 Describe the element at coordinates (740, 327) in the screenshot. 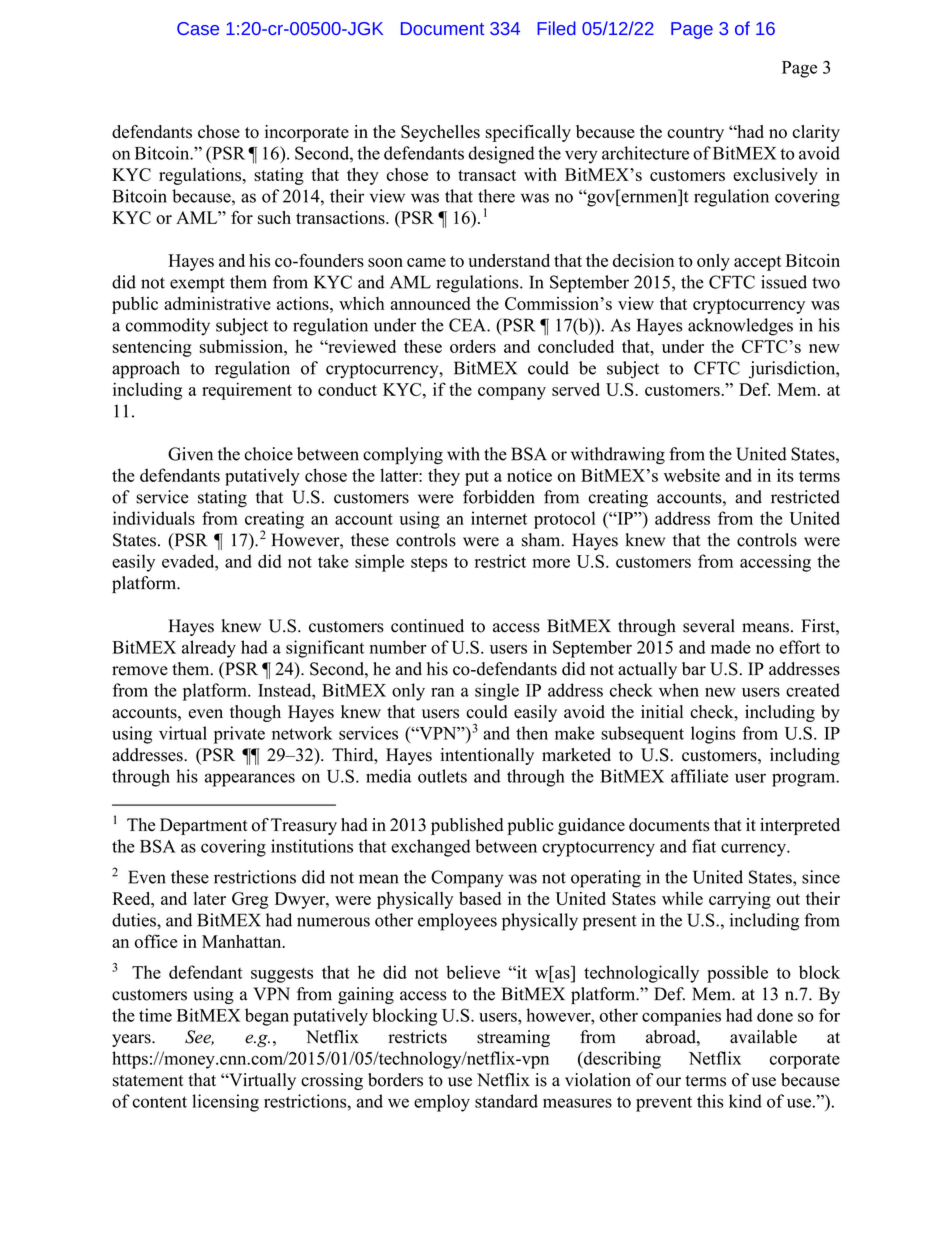

I see `acknowledges` at that location.
